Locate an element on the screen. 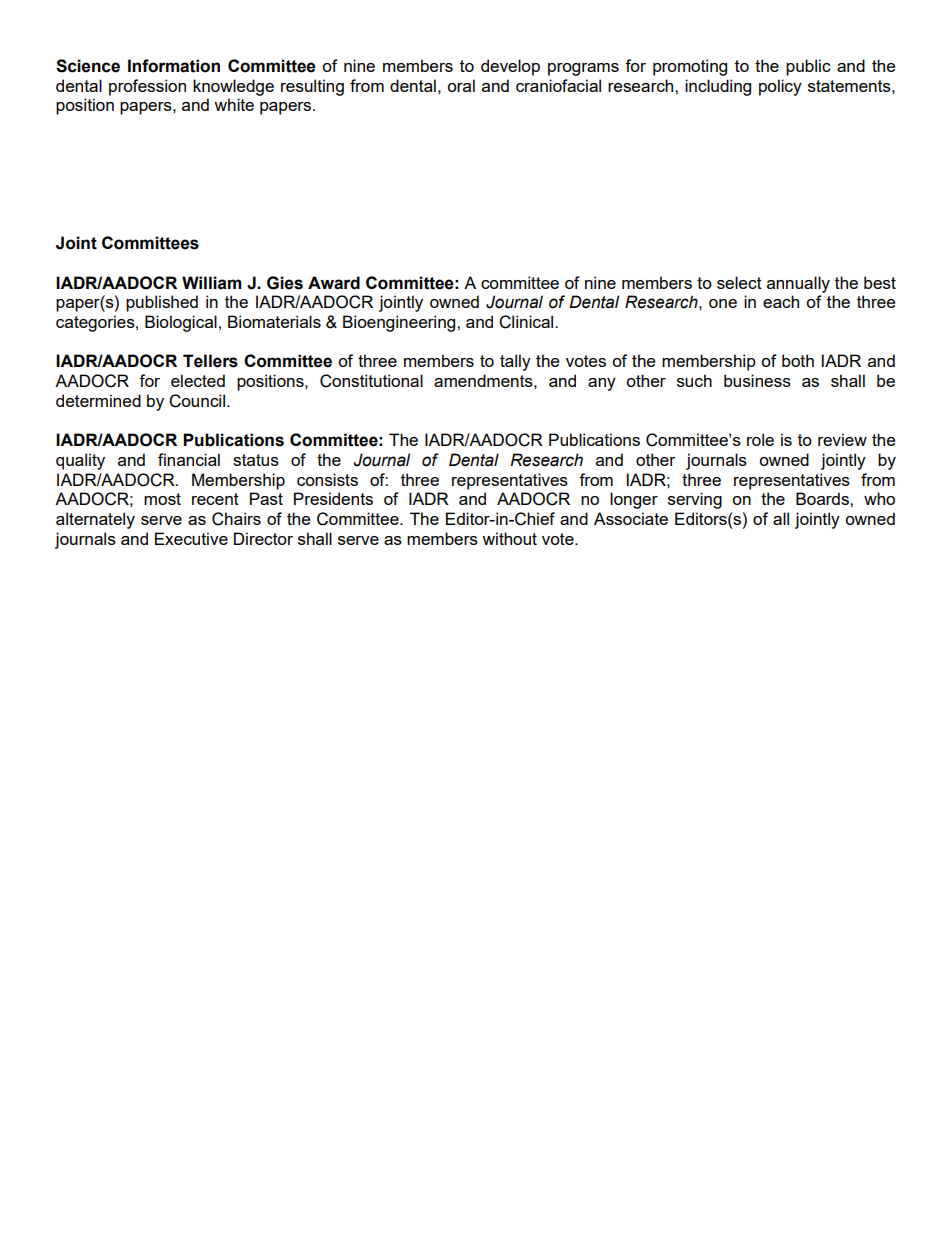  oral is located at coordinates (461, 85).
